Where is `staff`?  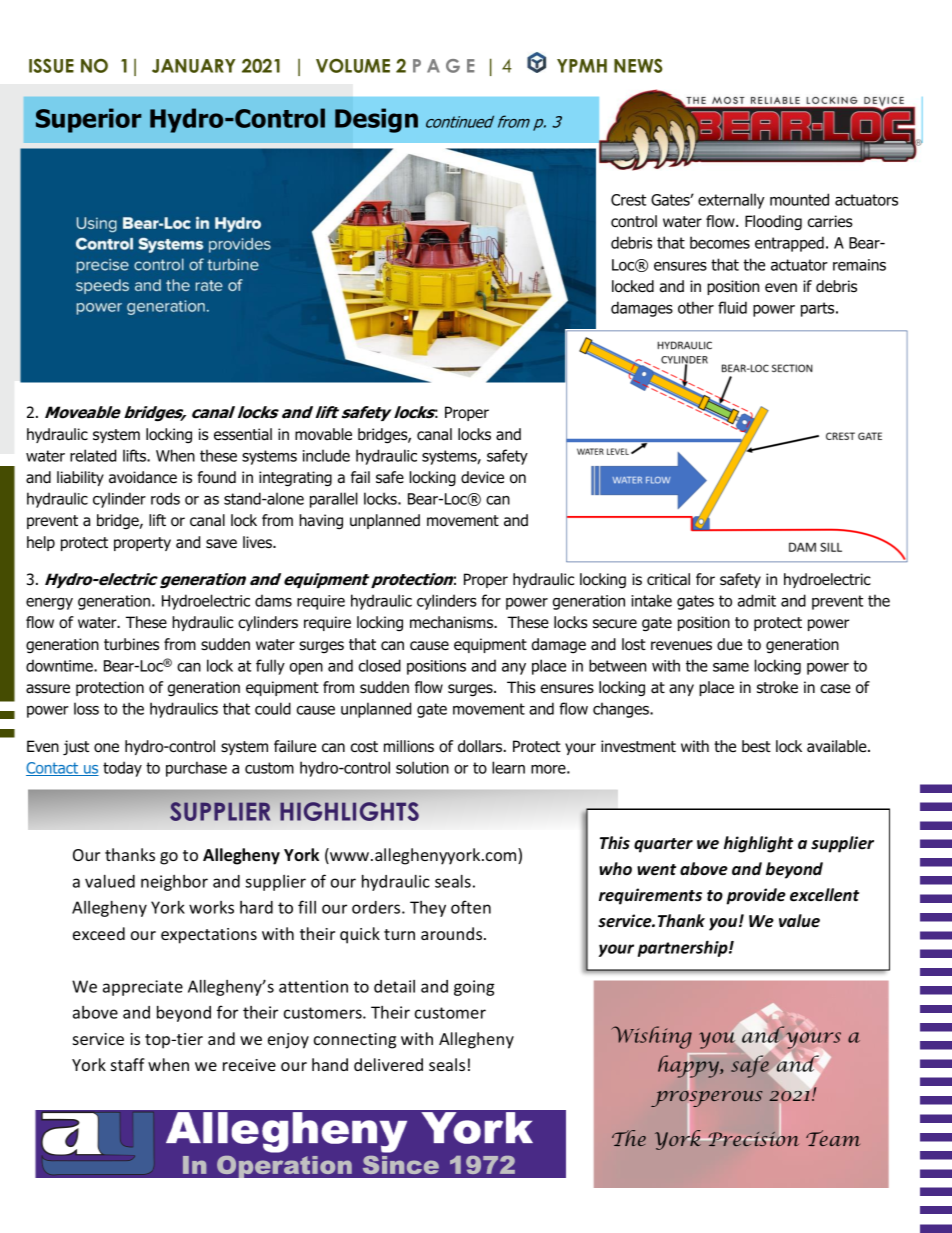
staff is located at coordinates (128, 1064).
